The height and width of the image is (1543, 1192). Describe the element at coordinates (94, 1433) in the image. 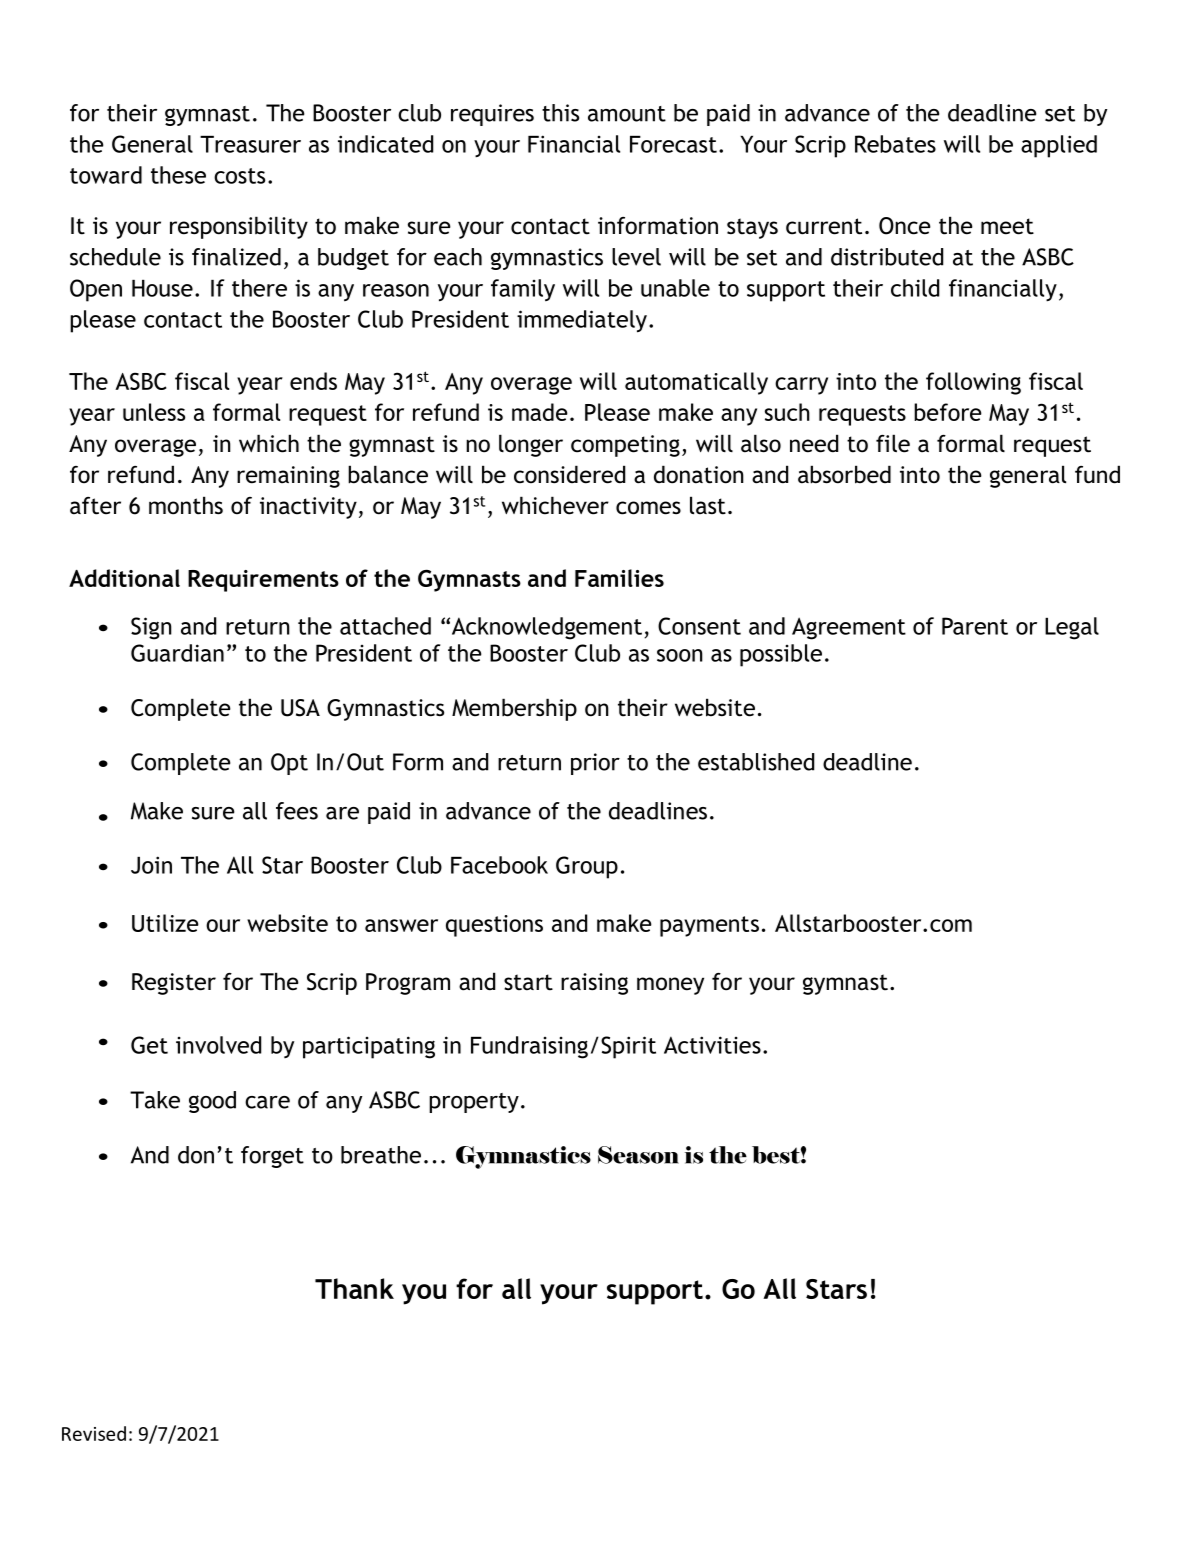

I see `Revised` at that location.
